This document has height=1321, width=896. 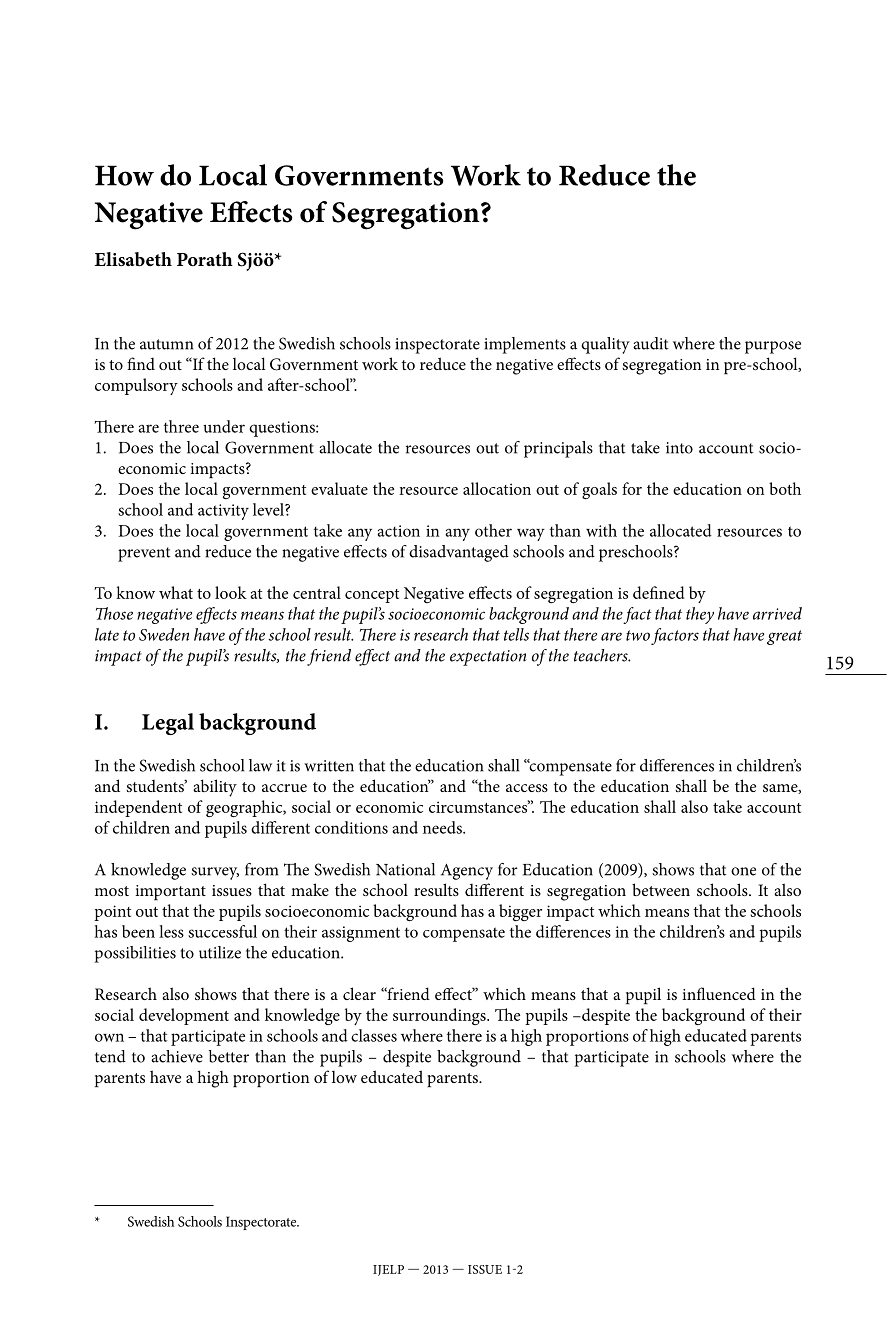 What do you see at coordinates (488, 658) in the document?
I see `expectation` at bounding box center [488, 658].
